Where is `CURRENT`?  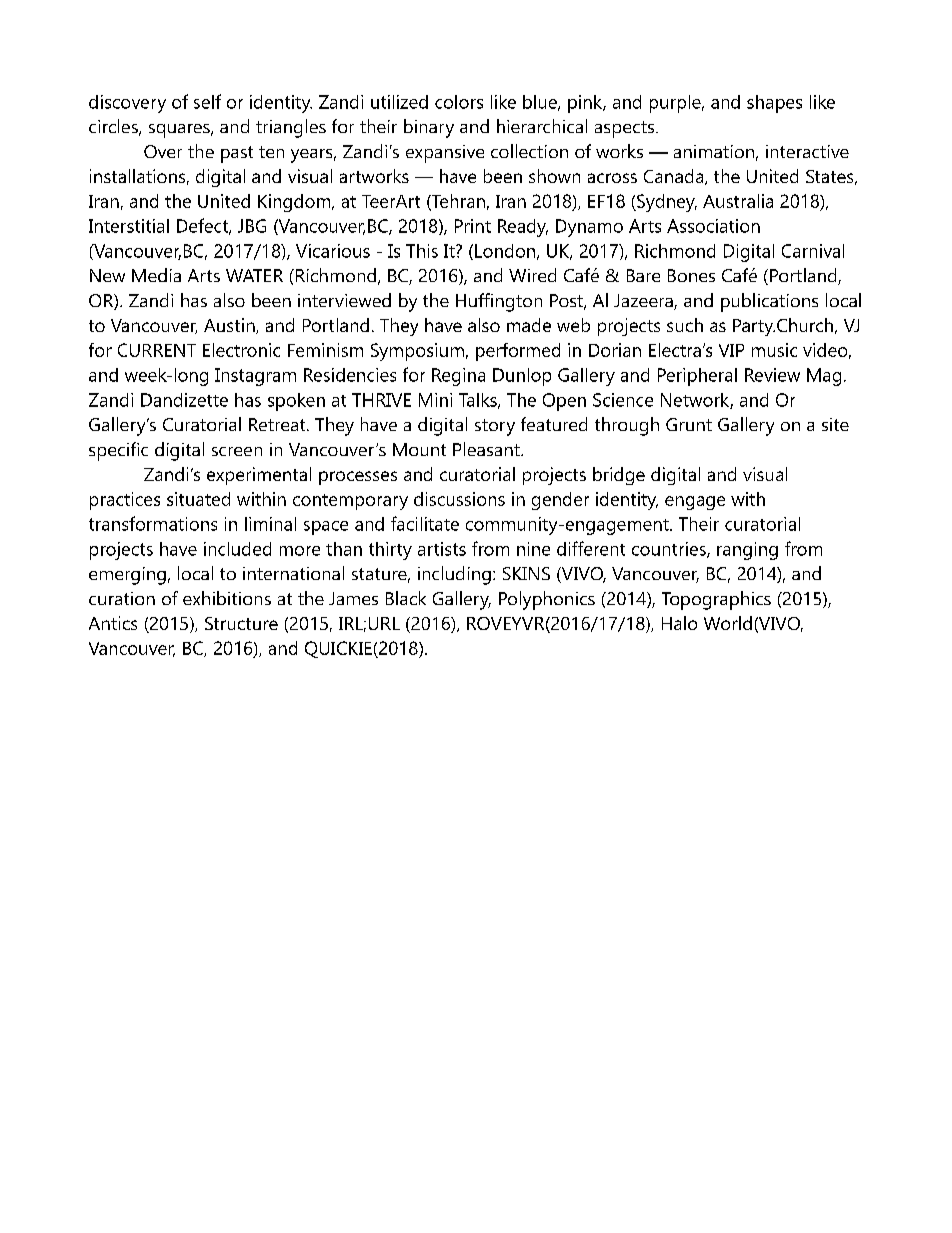
CURRENT is located at coordinates (157, 350).
